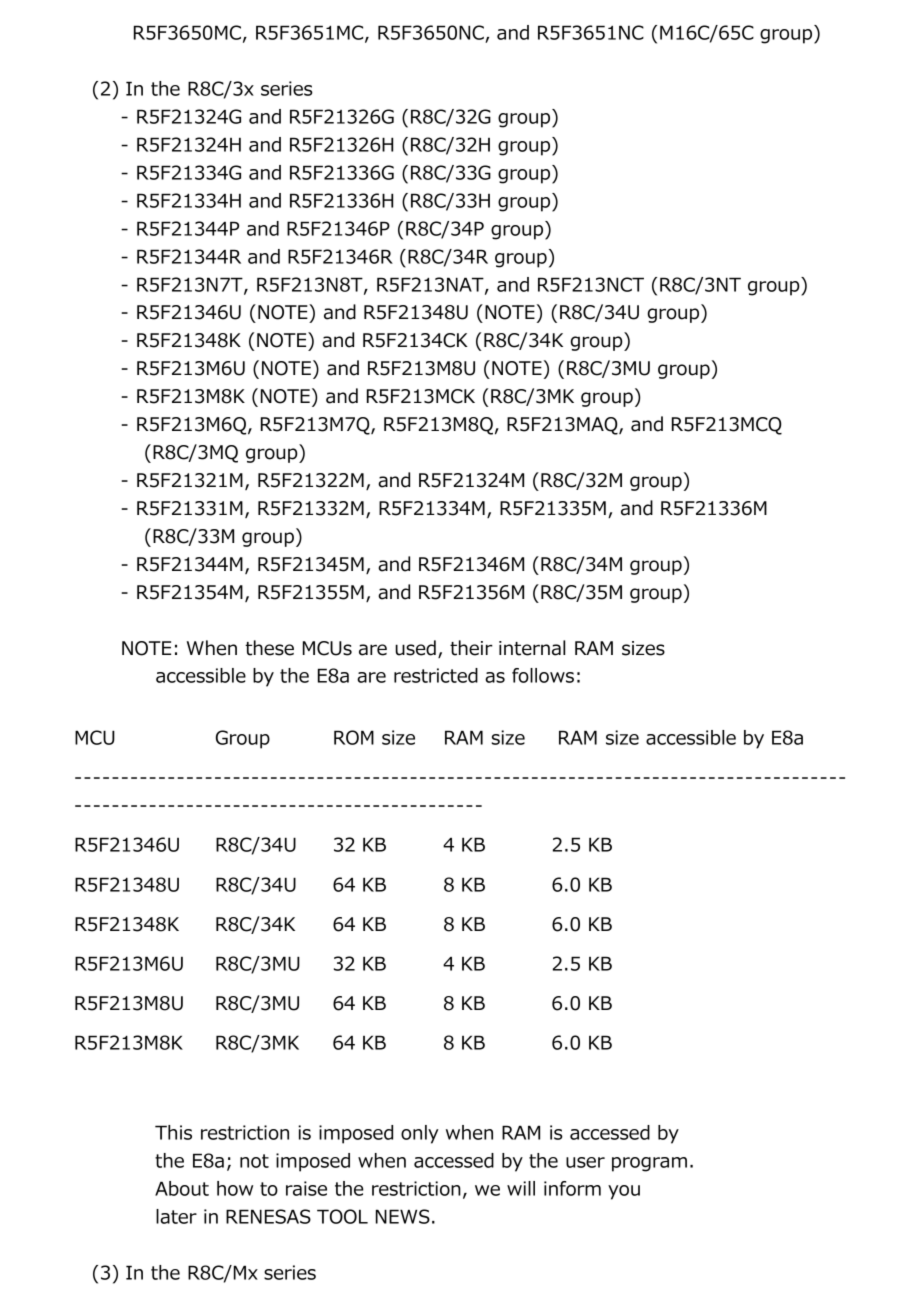 The width and height of the image is (924, 1308). What do you see at coordinates (543, 675) in the image?
I see `follows` at bounding box center [543, 675].
